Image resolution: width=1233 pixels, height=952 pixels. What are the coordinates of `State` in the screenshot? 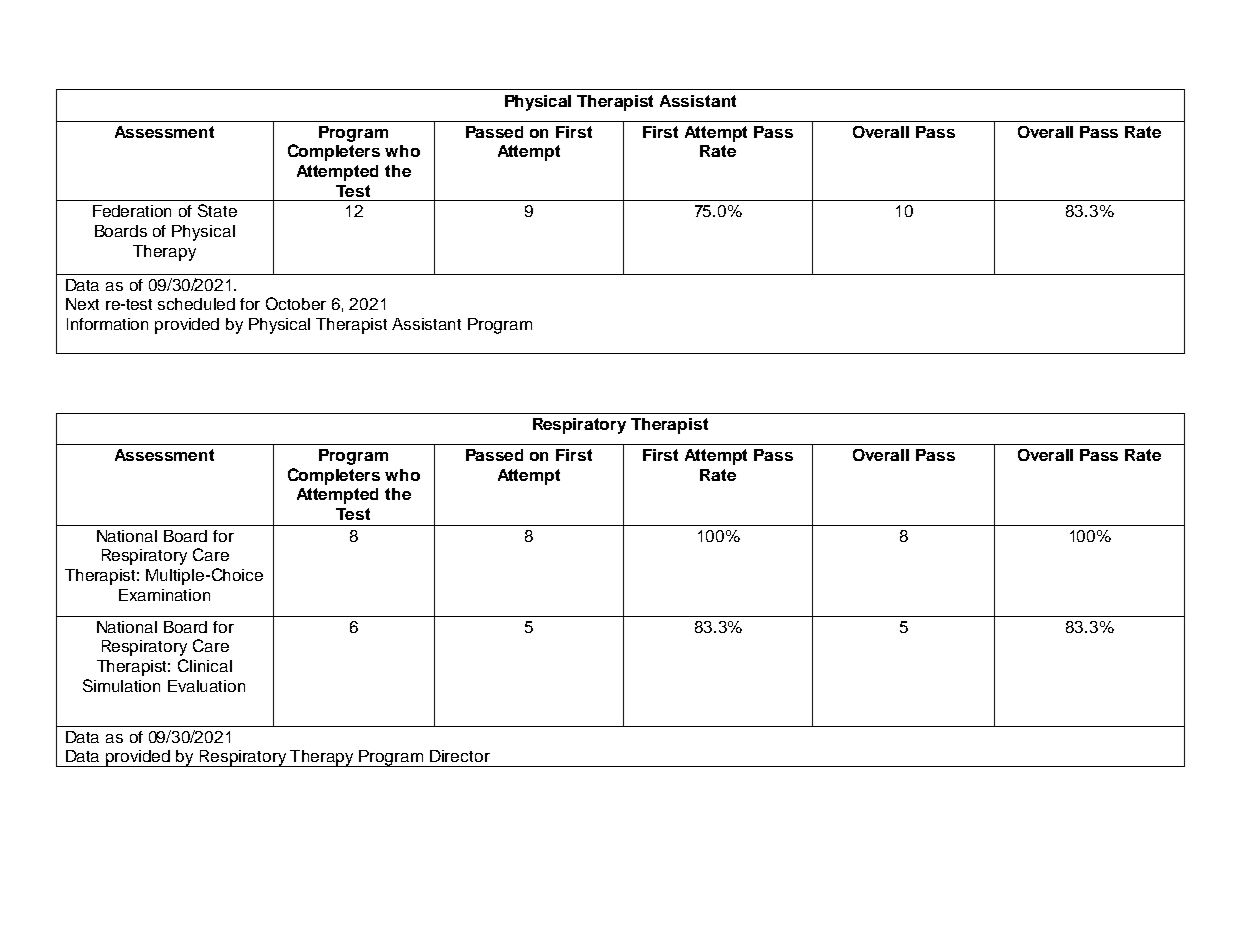 It's located at (217, 210).
